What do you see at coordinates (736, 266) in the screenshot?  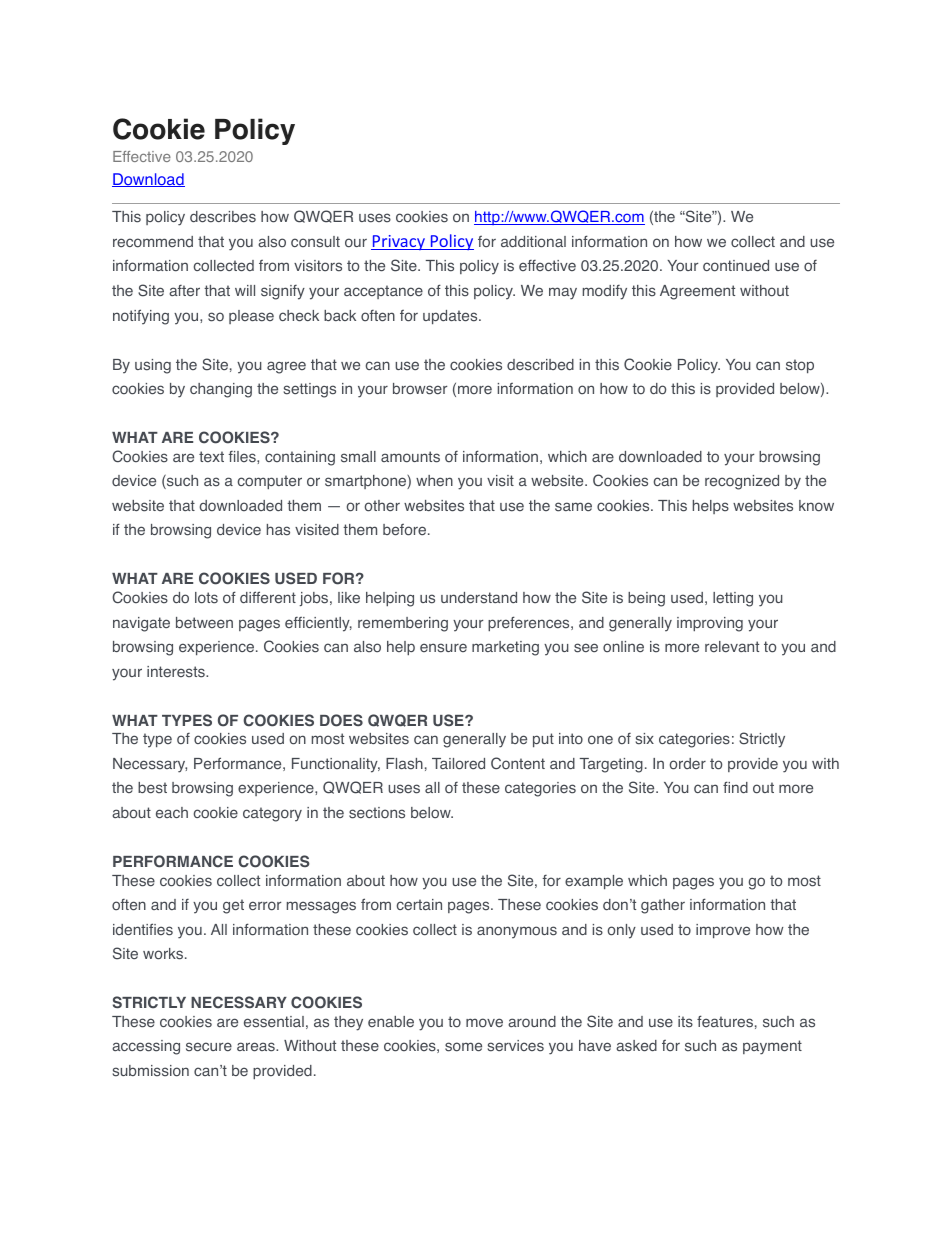 I see `continued` at bounding box center [736, 266].
